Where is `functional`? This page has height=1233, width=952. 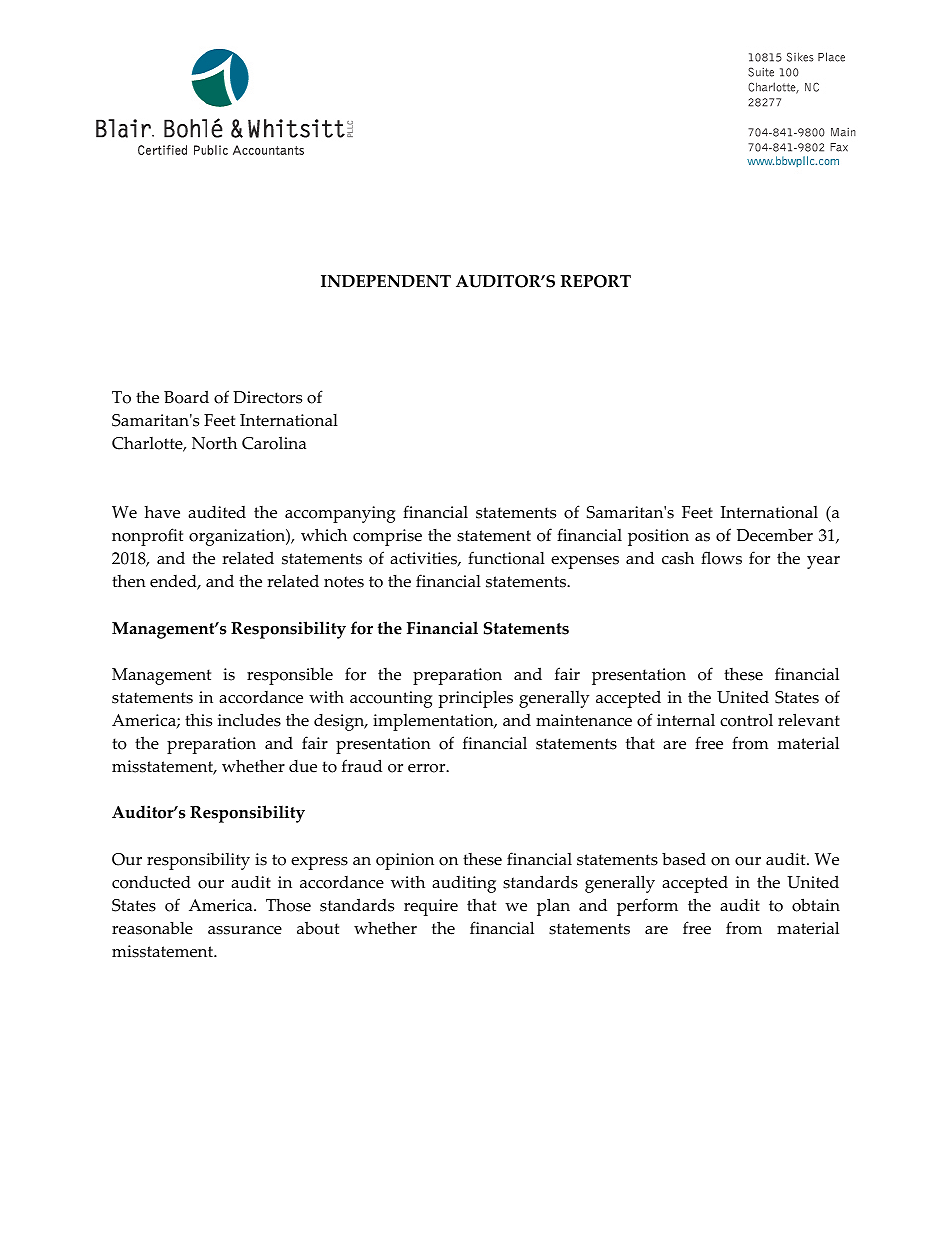 functional is located at coordinates (506, 558).
